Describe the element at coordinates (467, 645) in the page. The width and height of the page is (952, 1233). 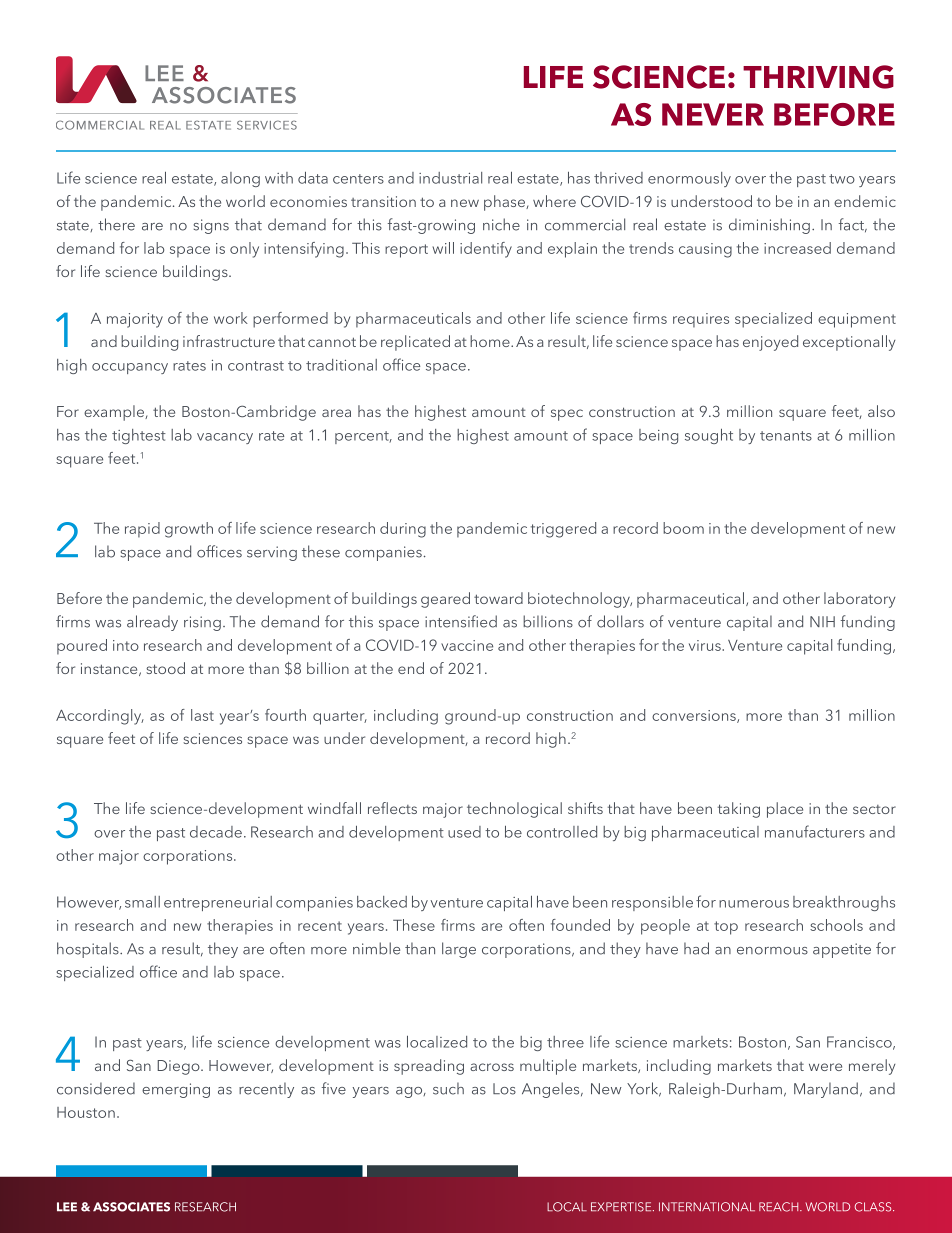
I see `vaccine` at that location.
